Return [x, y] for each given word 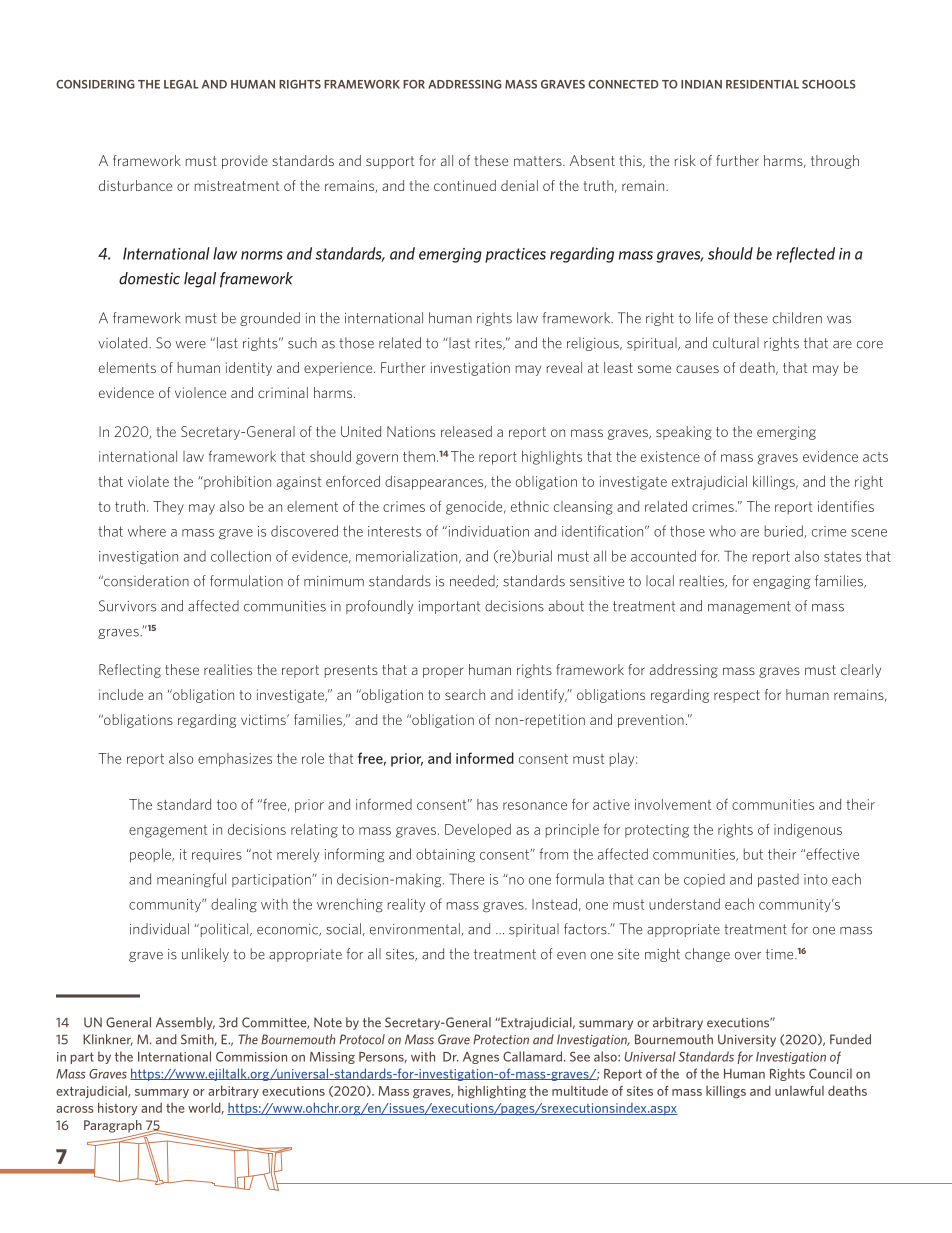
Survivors [127, 606]
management [749, 607]
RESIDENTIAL [762, 84]
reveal [564, 367]
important [449, 607]
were [190, 345]
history [117, 1109]
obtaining [445, 855]
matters [539, 161]
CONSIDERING [95, 84]
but [753, 854]
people [151, 855]
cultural [736, 343]
